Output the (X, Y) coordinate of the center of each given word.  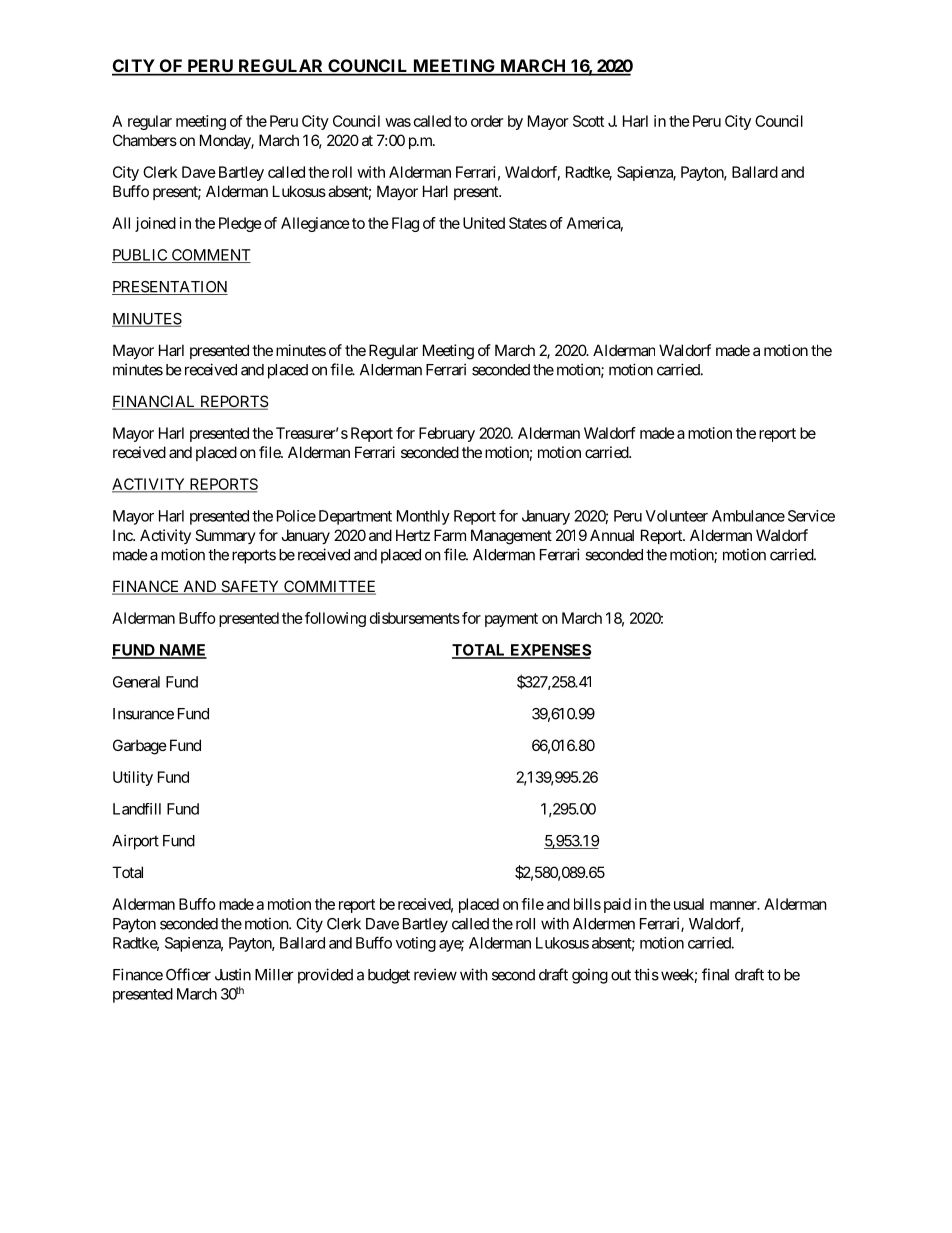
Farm (450, 535)
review (435, 974)
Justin (233, 974)
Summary (225, 536)
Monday (226, 141)
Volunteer (677, 516)
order (487, 121)
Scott (588, 121)
